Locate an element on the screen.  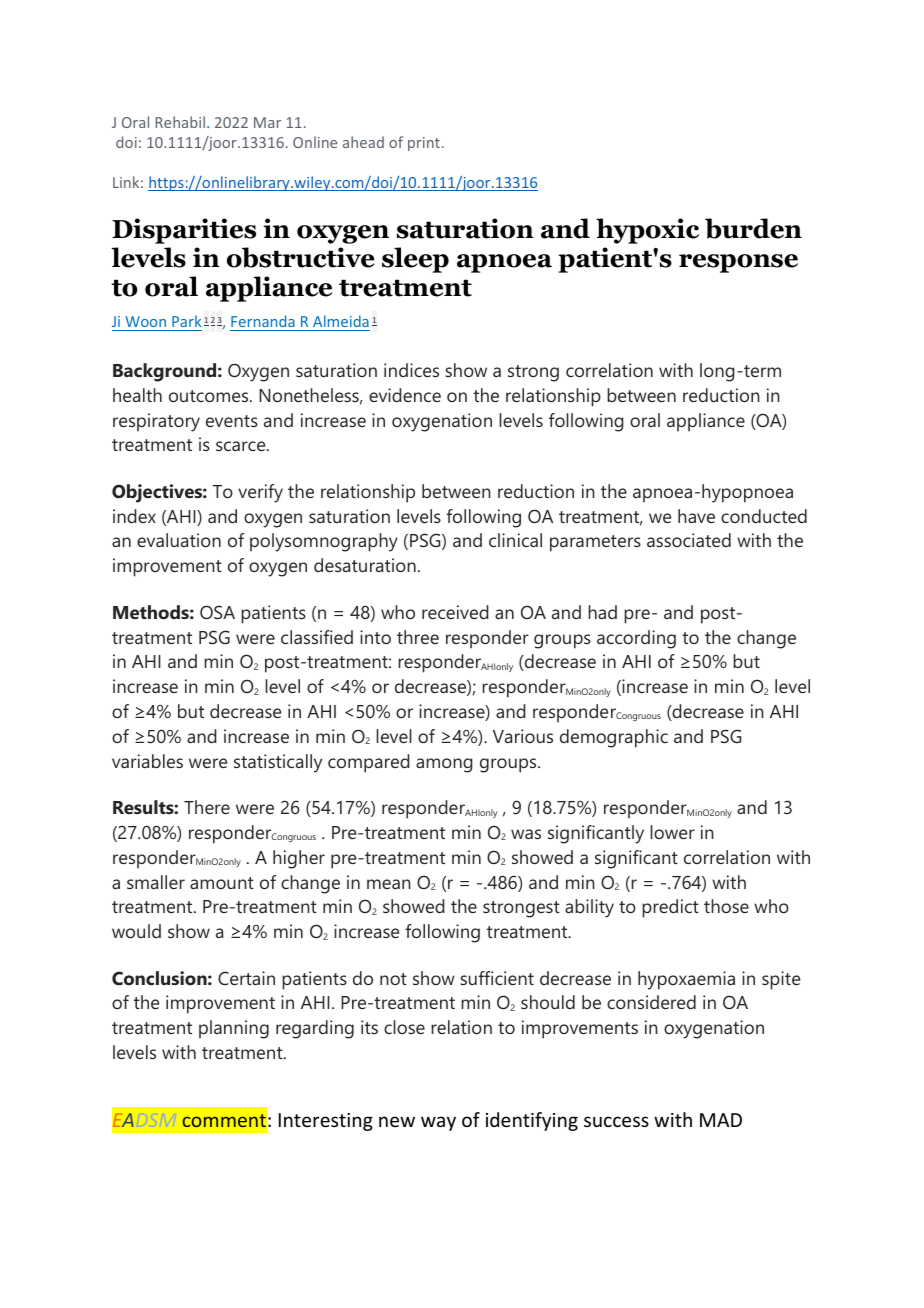
Mar is located at coordinates (267, 122).
